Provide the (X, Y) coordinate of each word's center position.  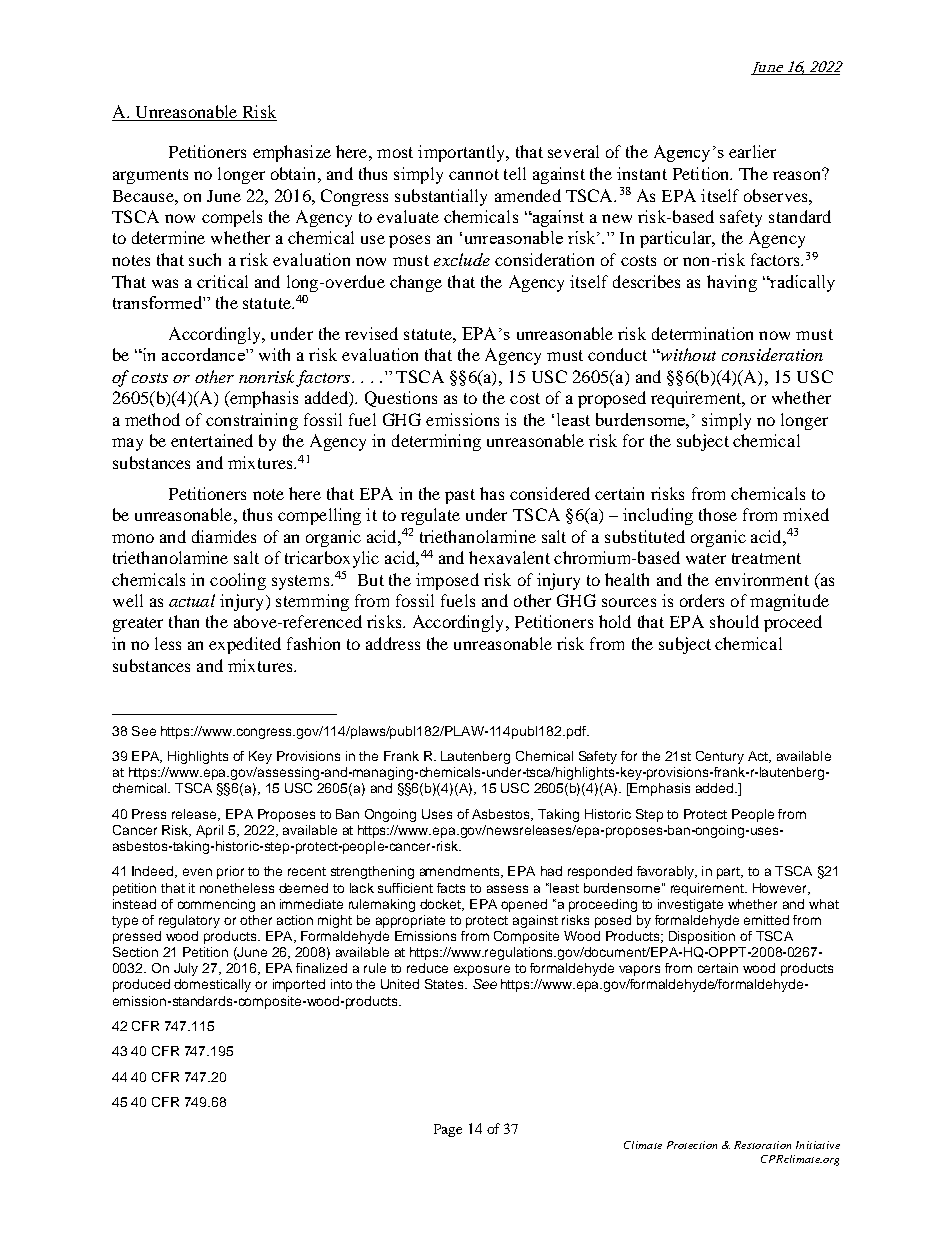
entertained (212, 440)
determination (702, 333)
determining (436, 442)
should (734, 621)
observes (777, 195)
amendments (459, 871)
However (781, 889)
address (393, 643)
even (197, 872)
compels (232, 218)
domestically (212, 985)
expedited (245, 645)
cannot (474, 174)
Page (448, 1130)
